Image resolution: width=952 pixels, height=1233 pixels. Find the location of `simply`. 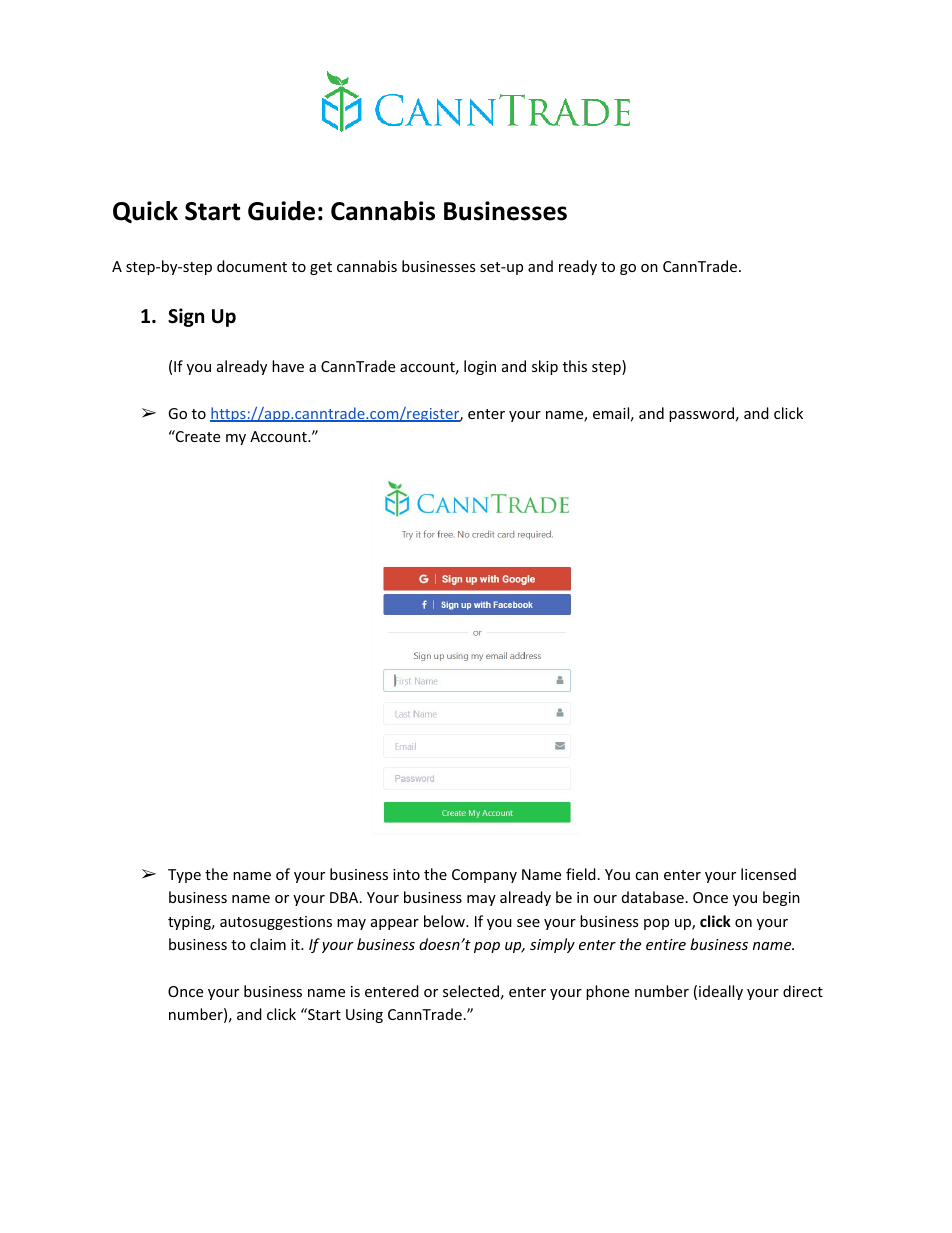

simply is located at coordinates (552, 945).
